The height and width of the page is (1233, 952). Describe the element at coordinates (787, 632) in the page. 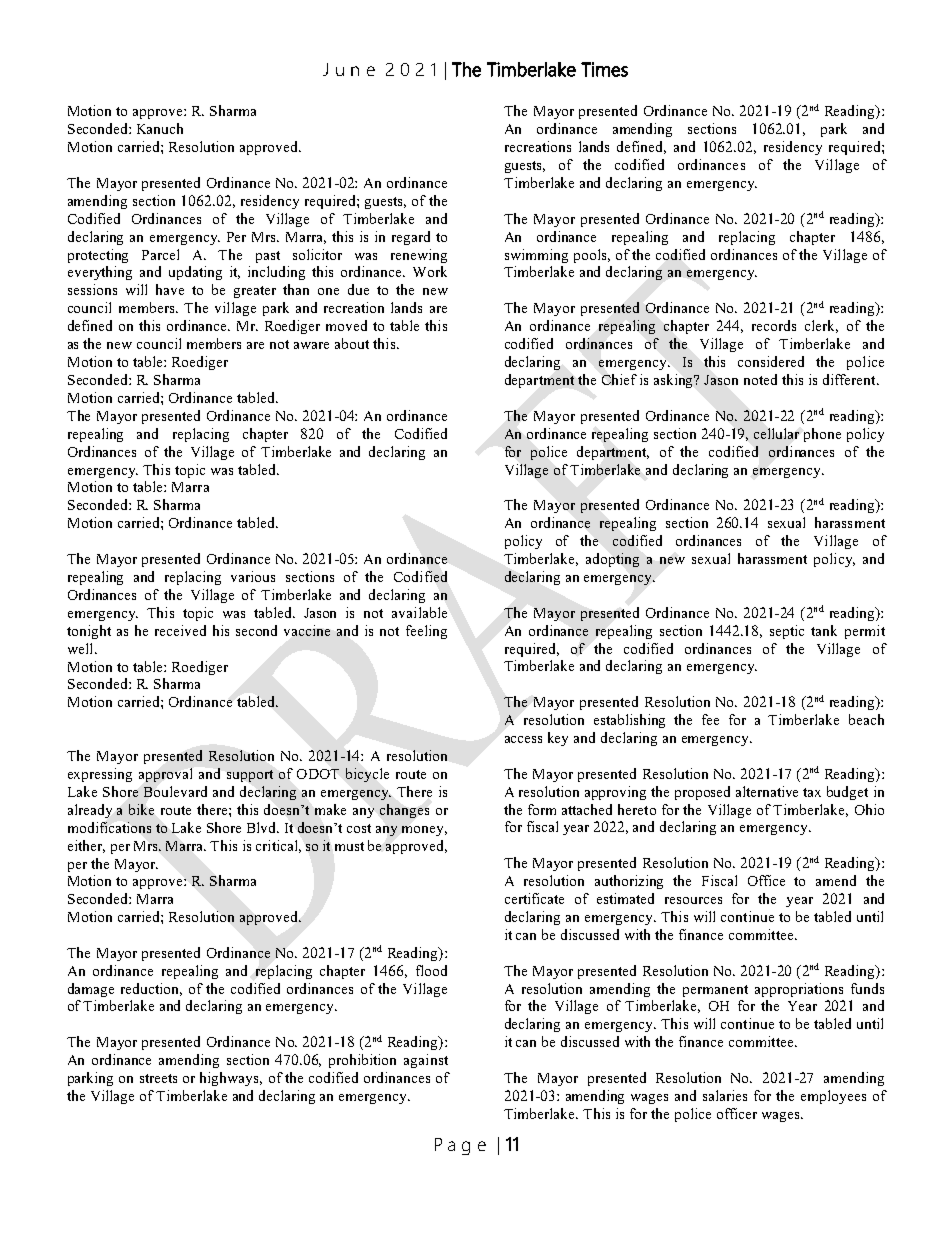

I see `septic` at that location.
